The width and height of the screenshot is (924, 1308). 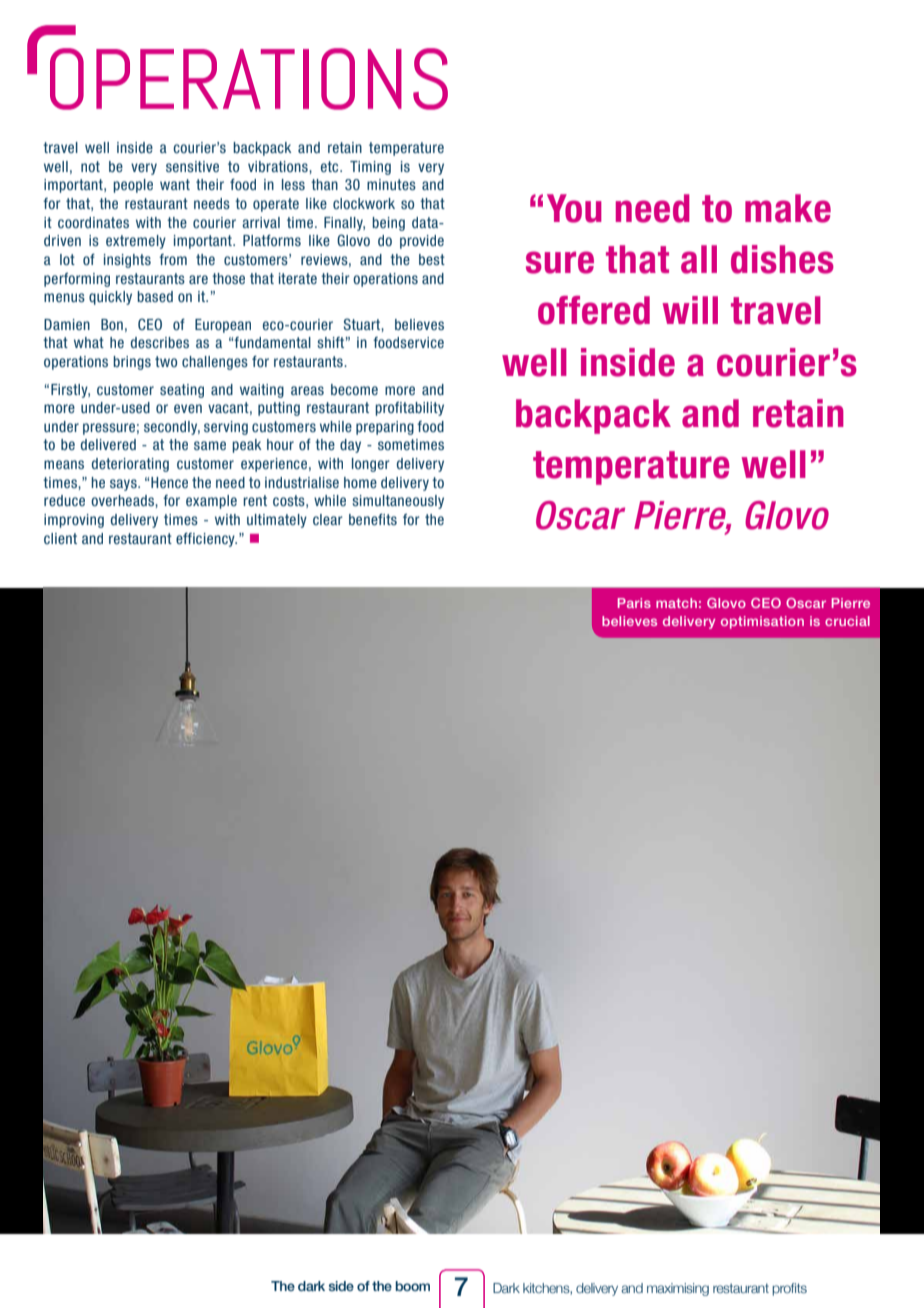 I want to click on optimisation, so click(x=762, y=622).
